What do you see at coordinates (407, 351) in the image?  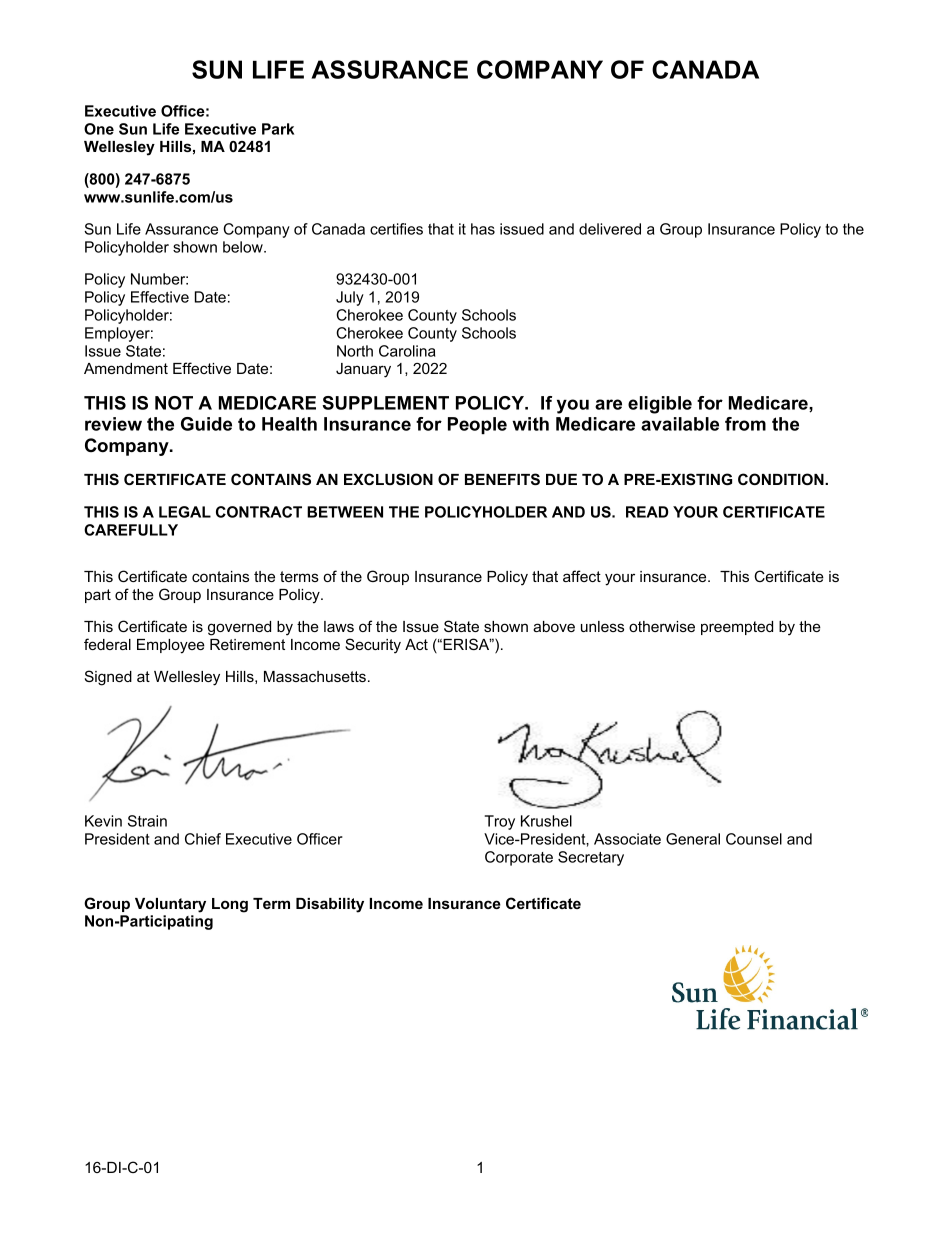 I see `Carolina` at bounding box center [407, 351].
